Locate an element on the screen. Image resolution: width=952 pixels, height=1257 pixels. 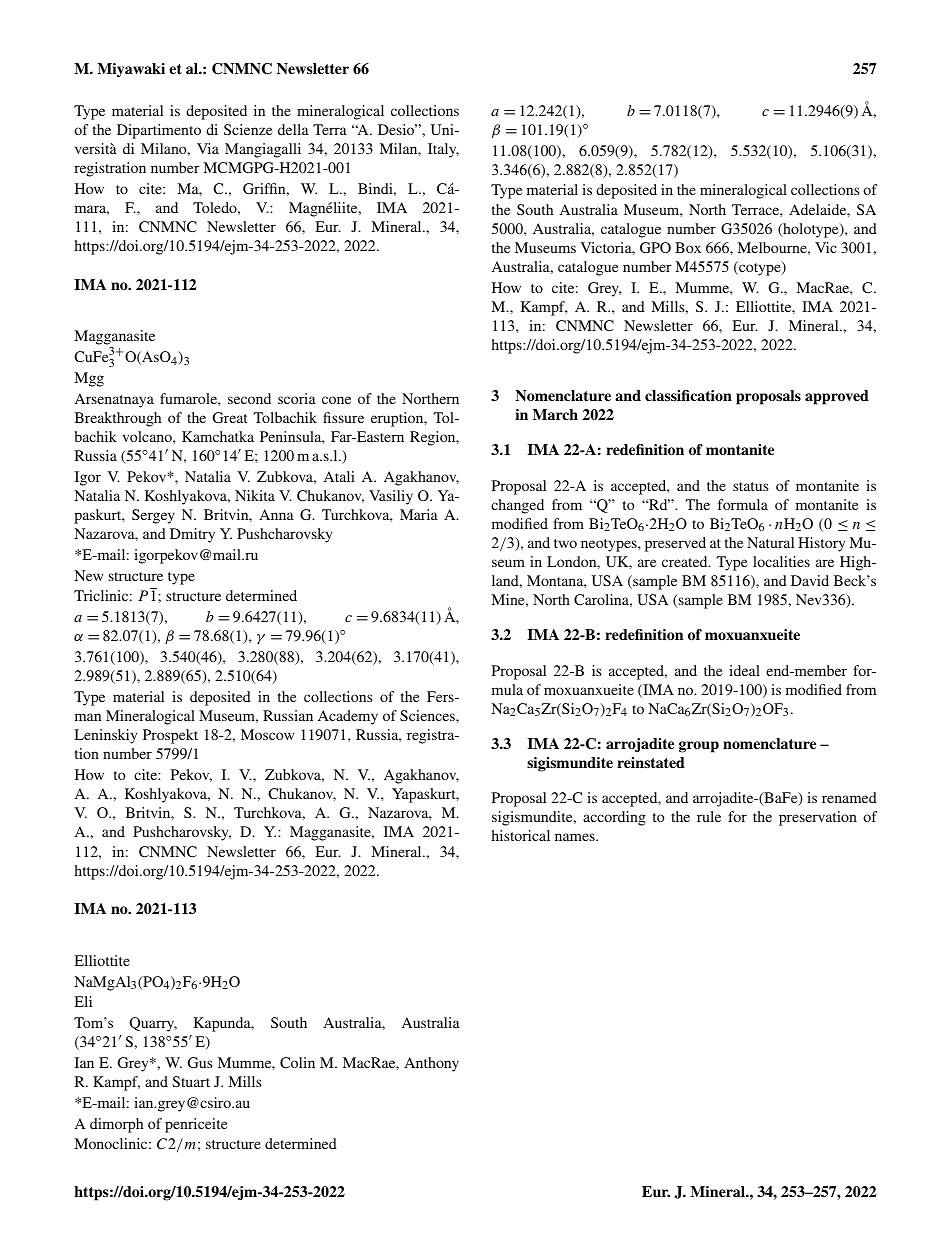
Moscow is located at coordinates (267, 734).
